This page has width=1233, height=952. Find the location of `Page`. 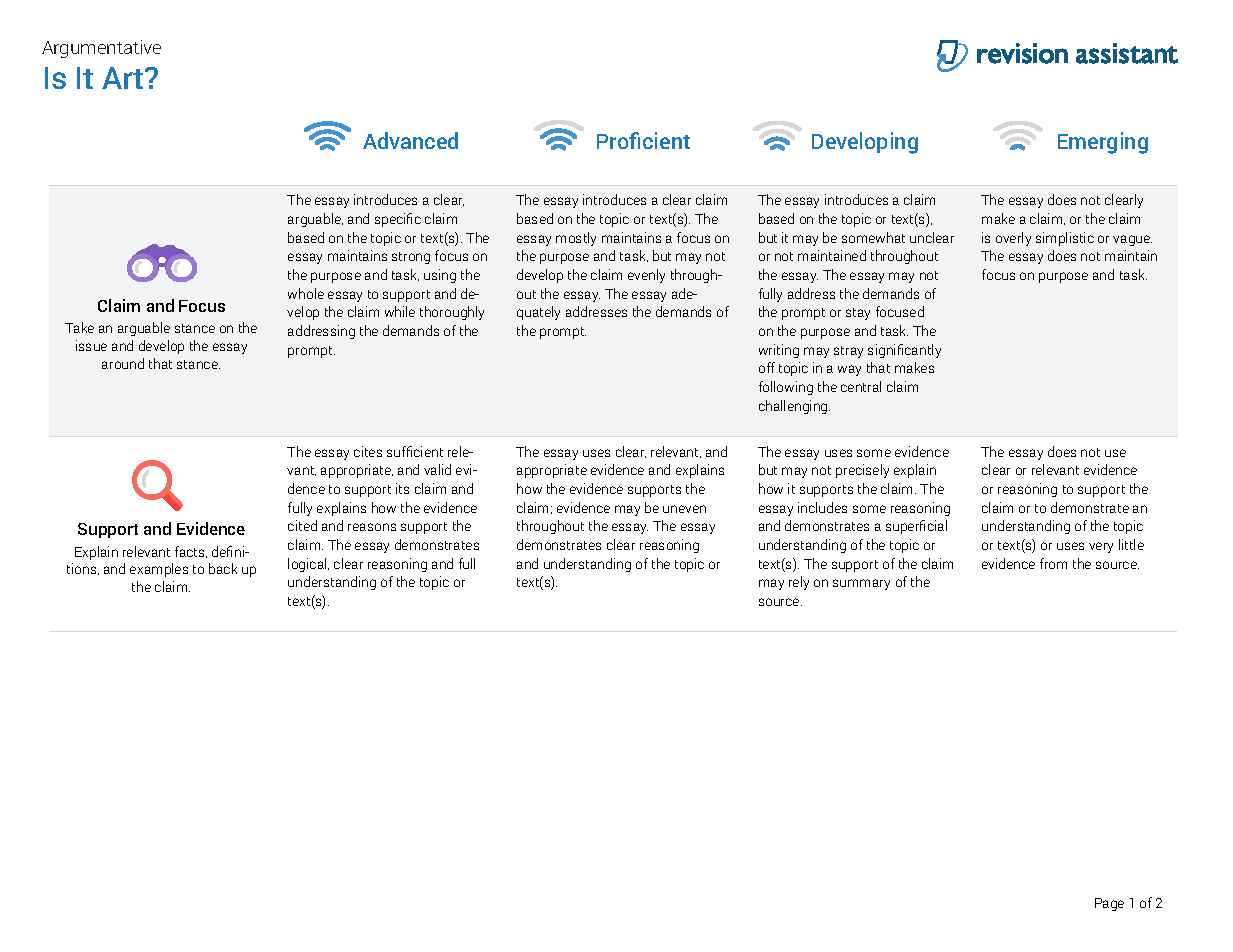

Page is located at coordinates (1109, 904).
